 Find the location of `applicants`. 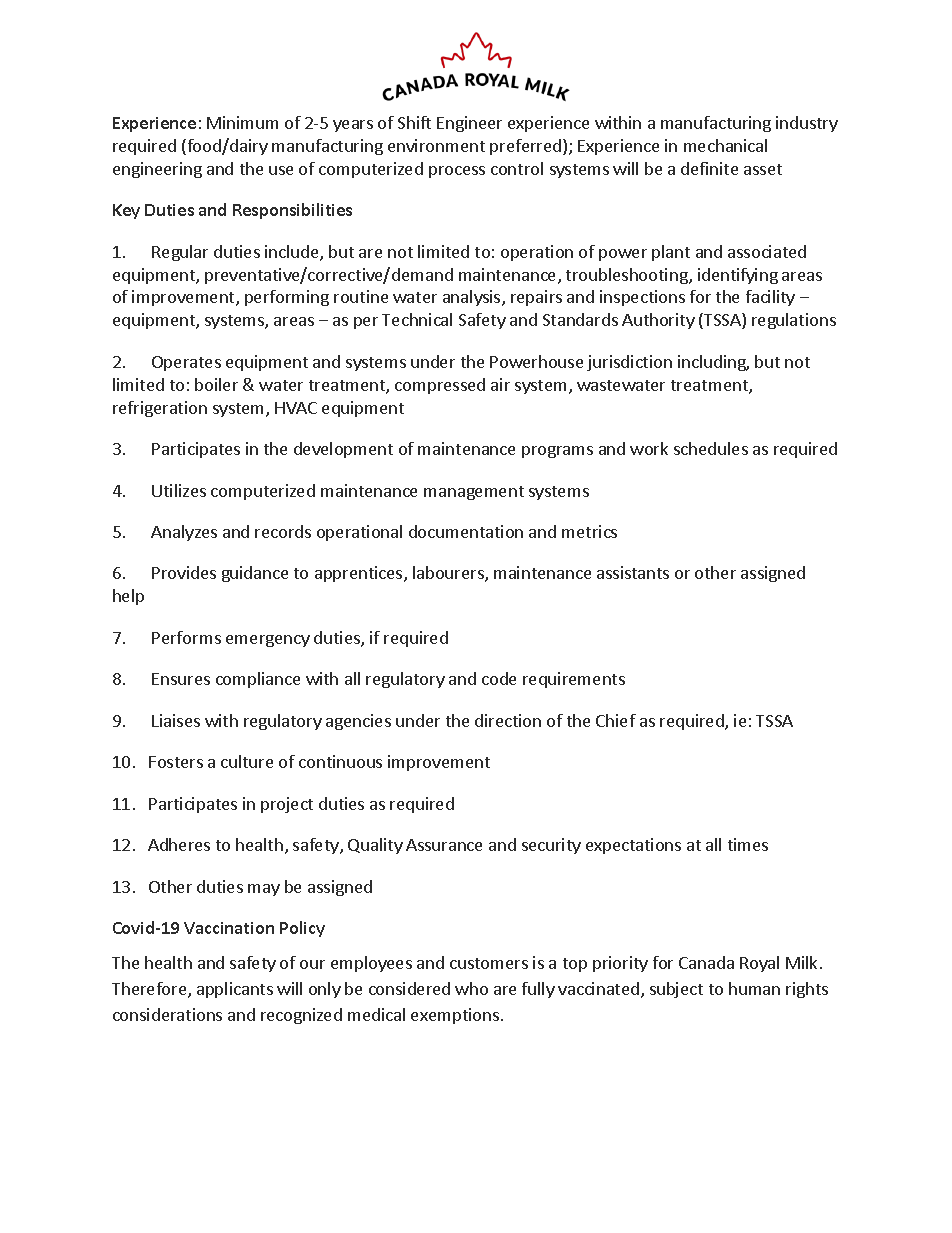

applicants is located at coordinates (235, 990).
